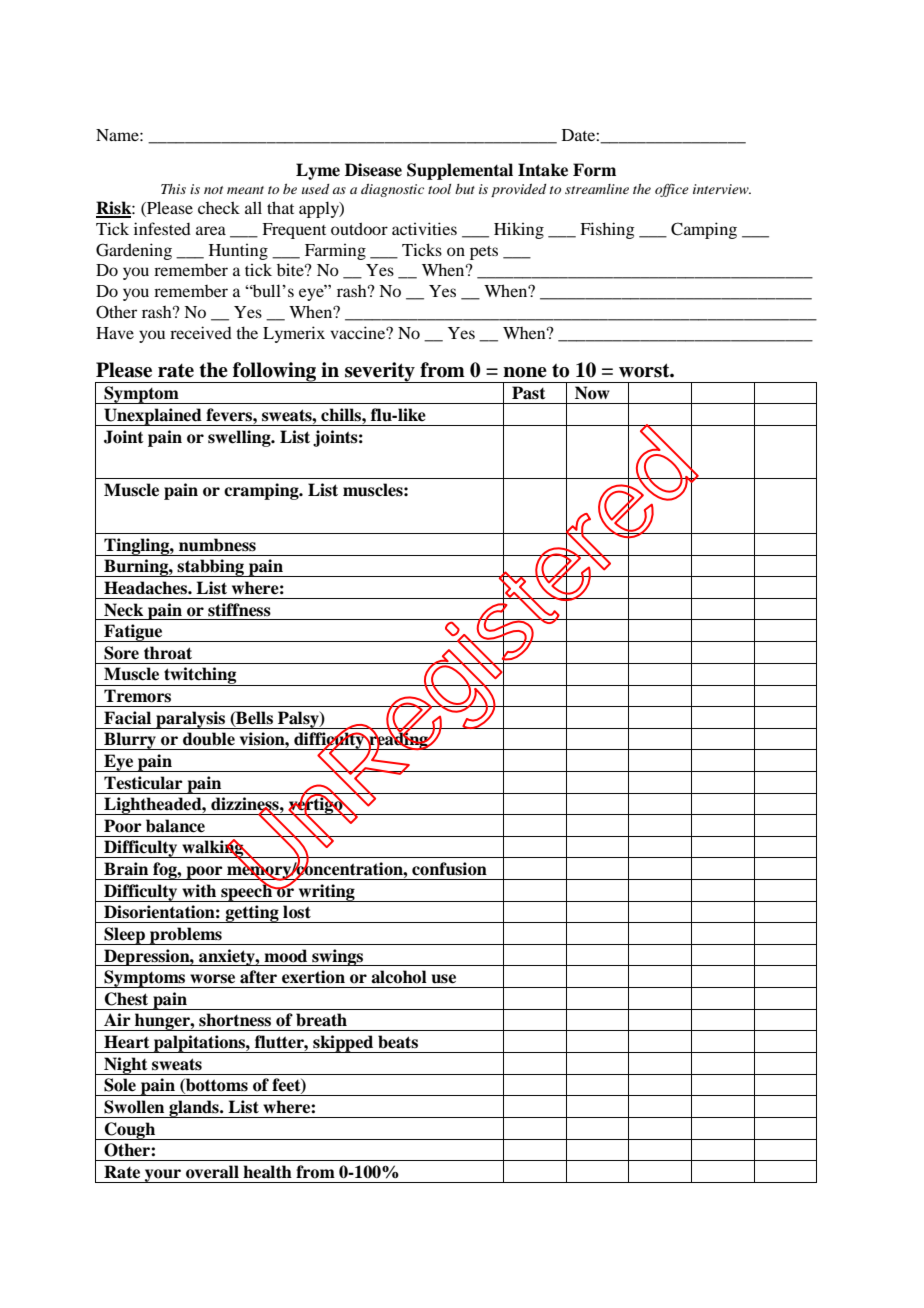 This screenshot has width=924, height=1308. I want to click on office, so click(672, 190).
